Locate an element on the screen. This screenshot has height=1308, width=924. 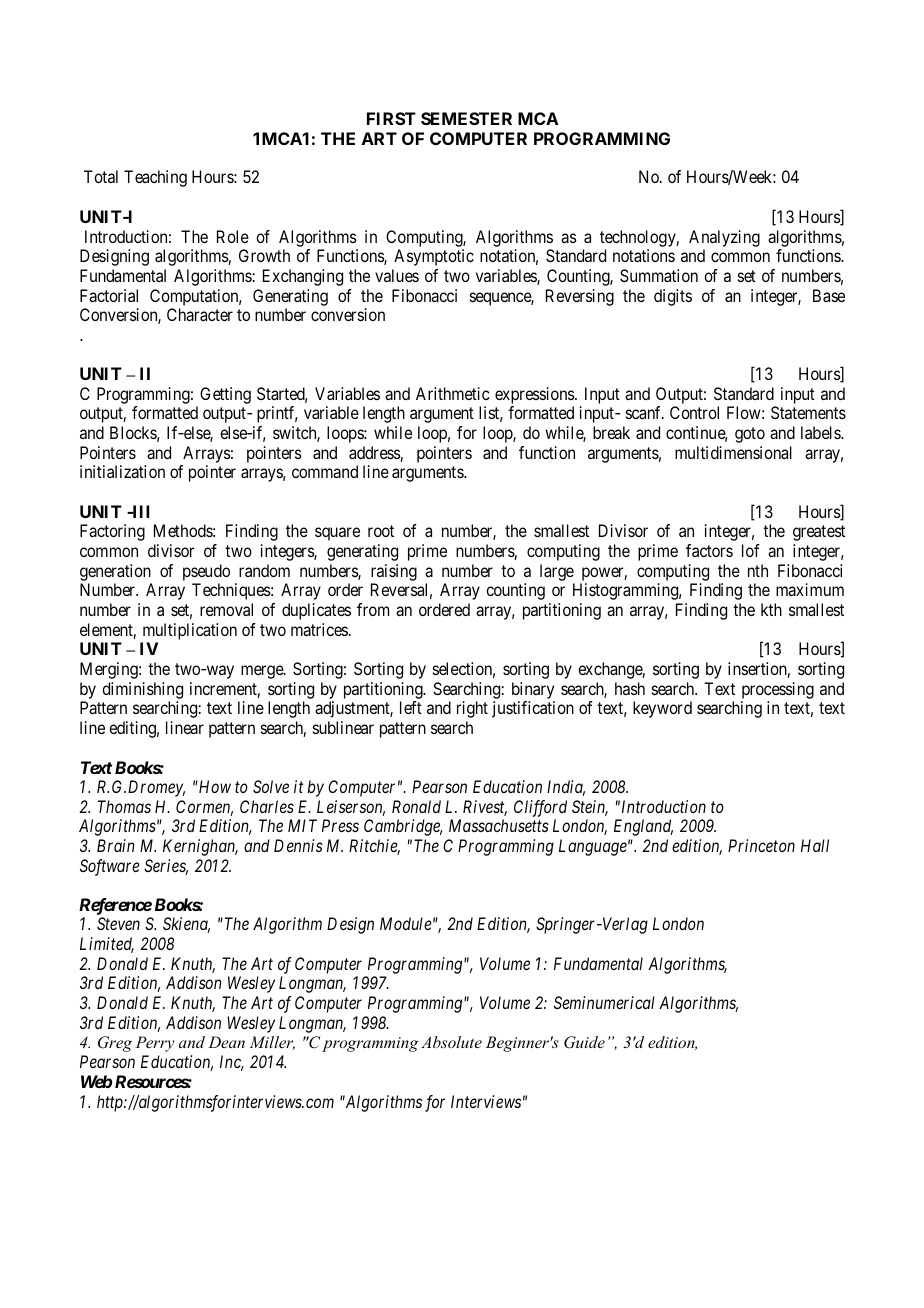
Absolute is located at coordinates (451, 1042).
